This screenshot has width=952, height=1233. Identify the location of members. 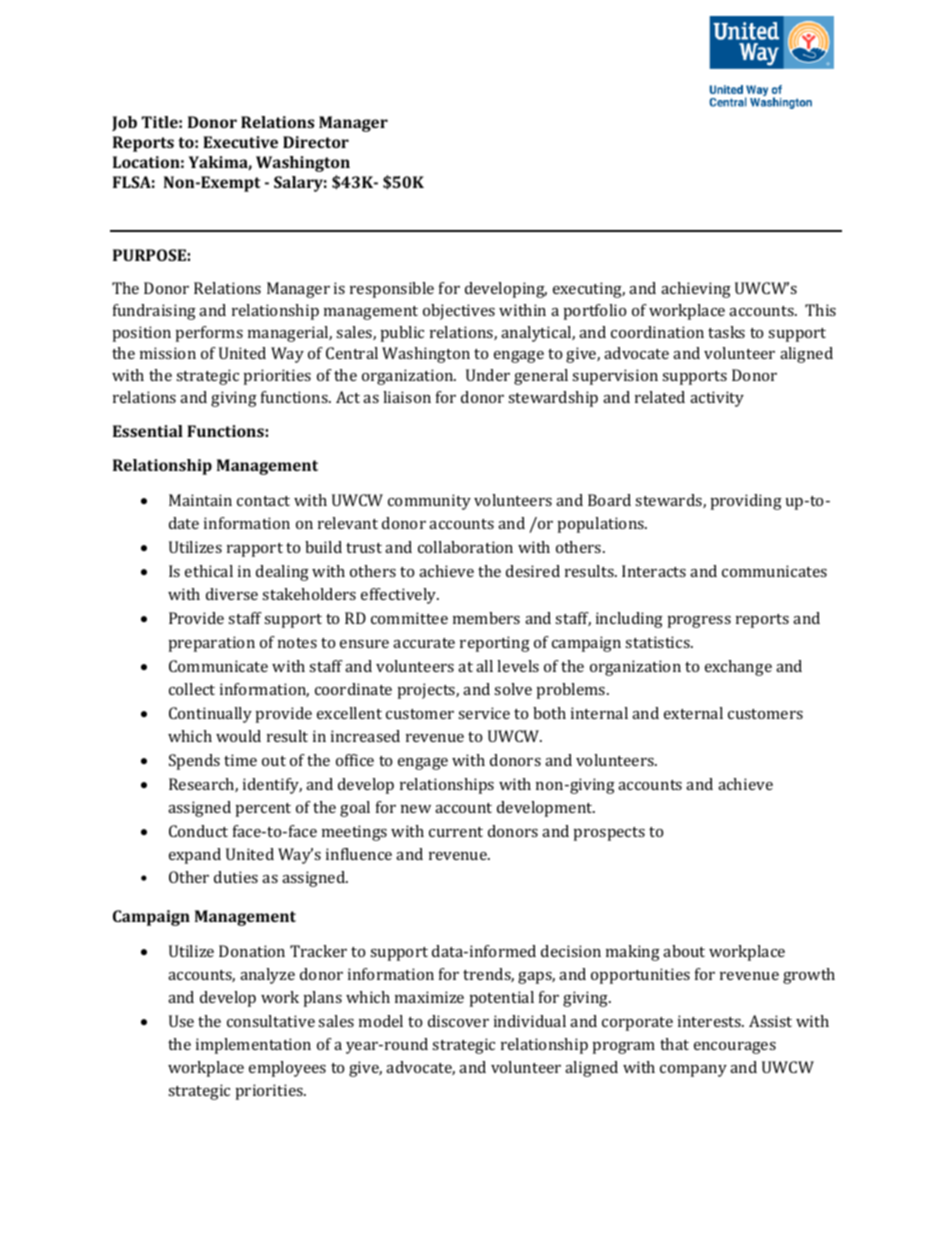
(486, 618).
